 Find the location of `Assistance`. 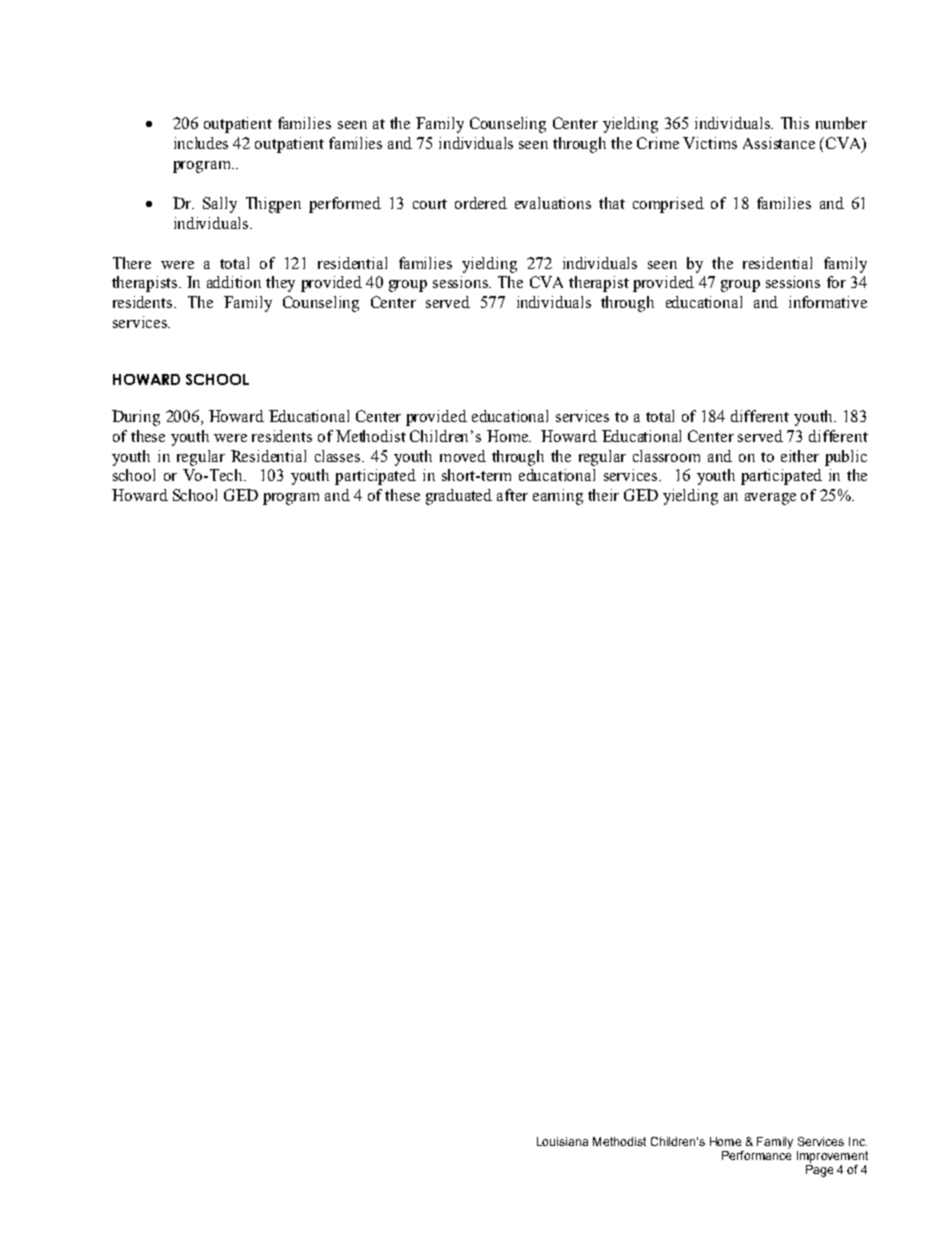

Assistance is located at coordinates (779, 143).
